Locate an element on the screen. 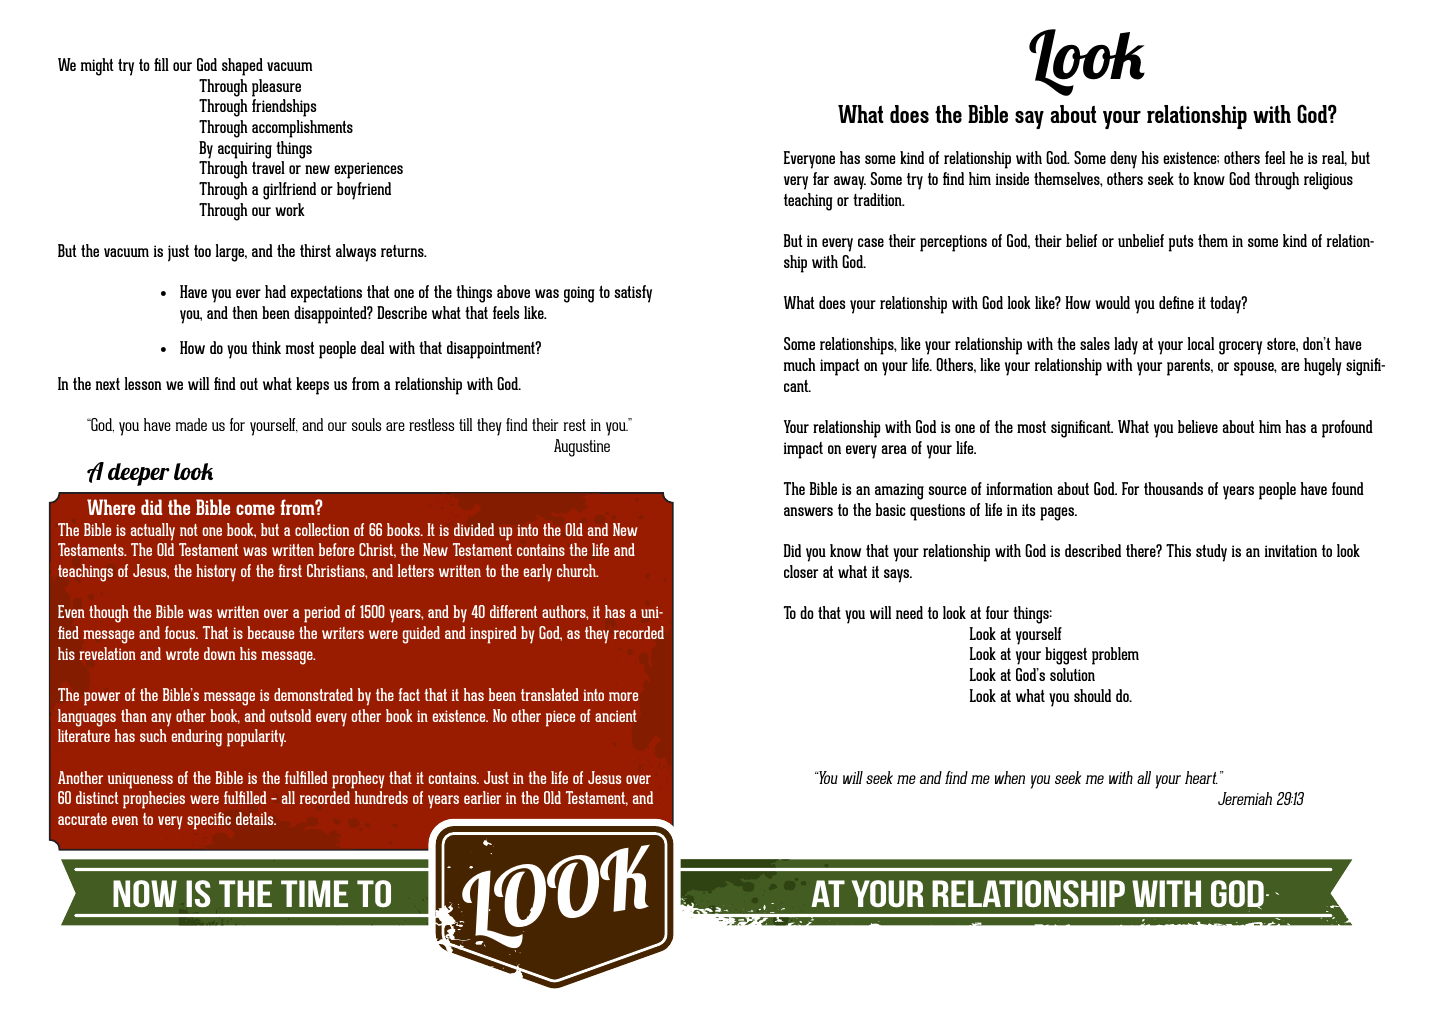  satisfy is located at coordinates (633, 294).
